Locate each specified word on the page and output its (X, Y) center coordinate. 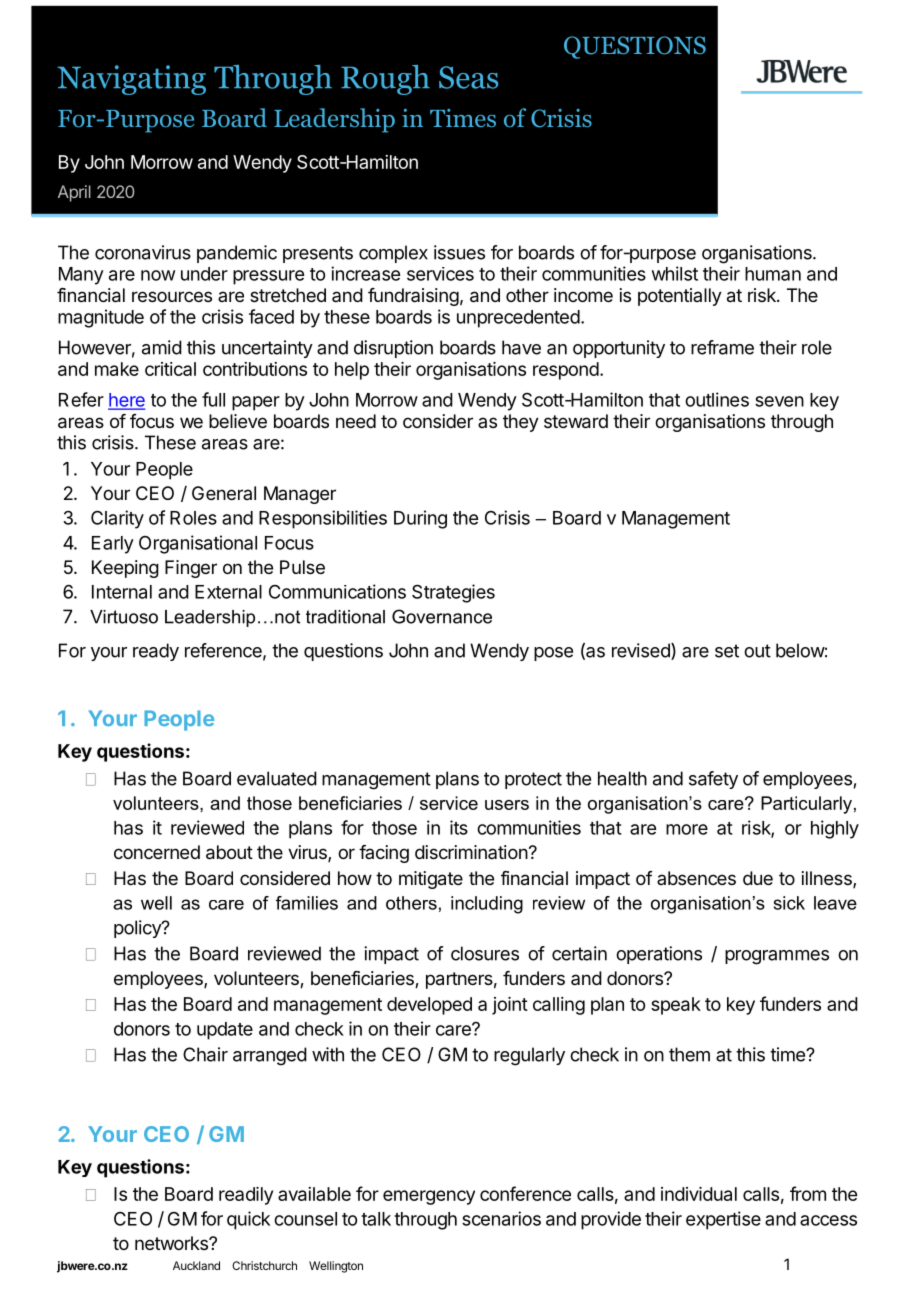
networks (172, 1243)
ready (156, 652)
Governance (442, 616)
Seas (468, 77)
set (727, 651)
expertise (723, 1220)
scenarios (501, 1218)
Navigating (131, 80)
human (773, 274)
